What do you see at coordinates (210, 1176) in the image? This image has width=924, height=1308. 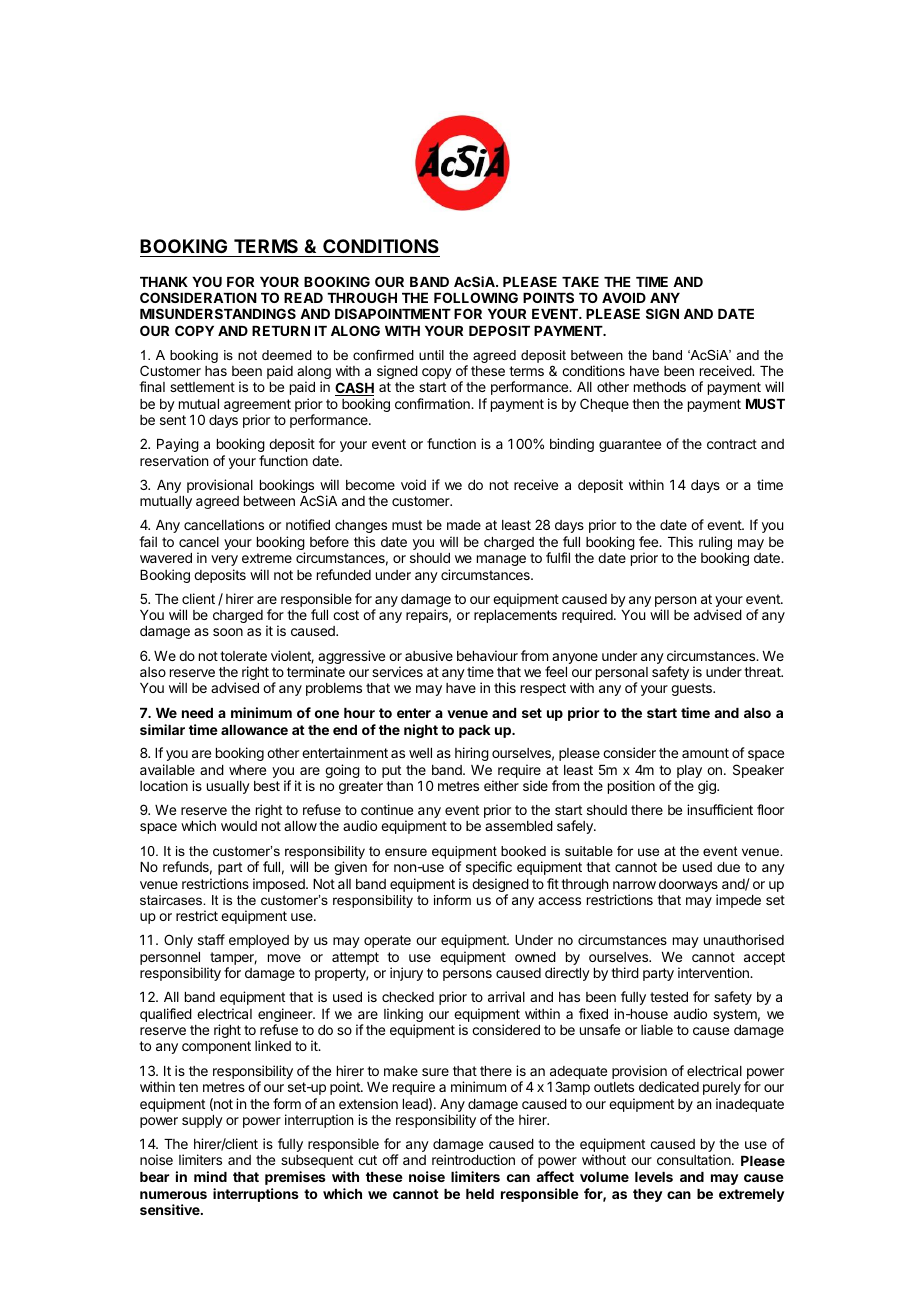 I see `mind` at bounding box center [210, 1176].
